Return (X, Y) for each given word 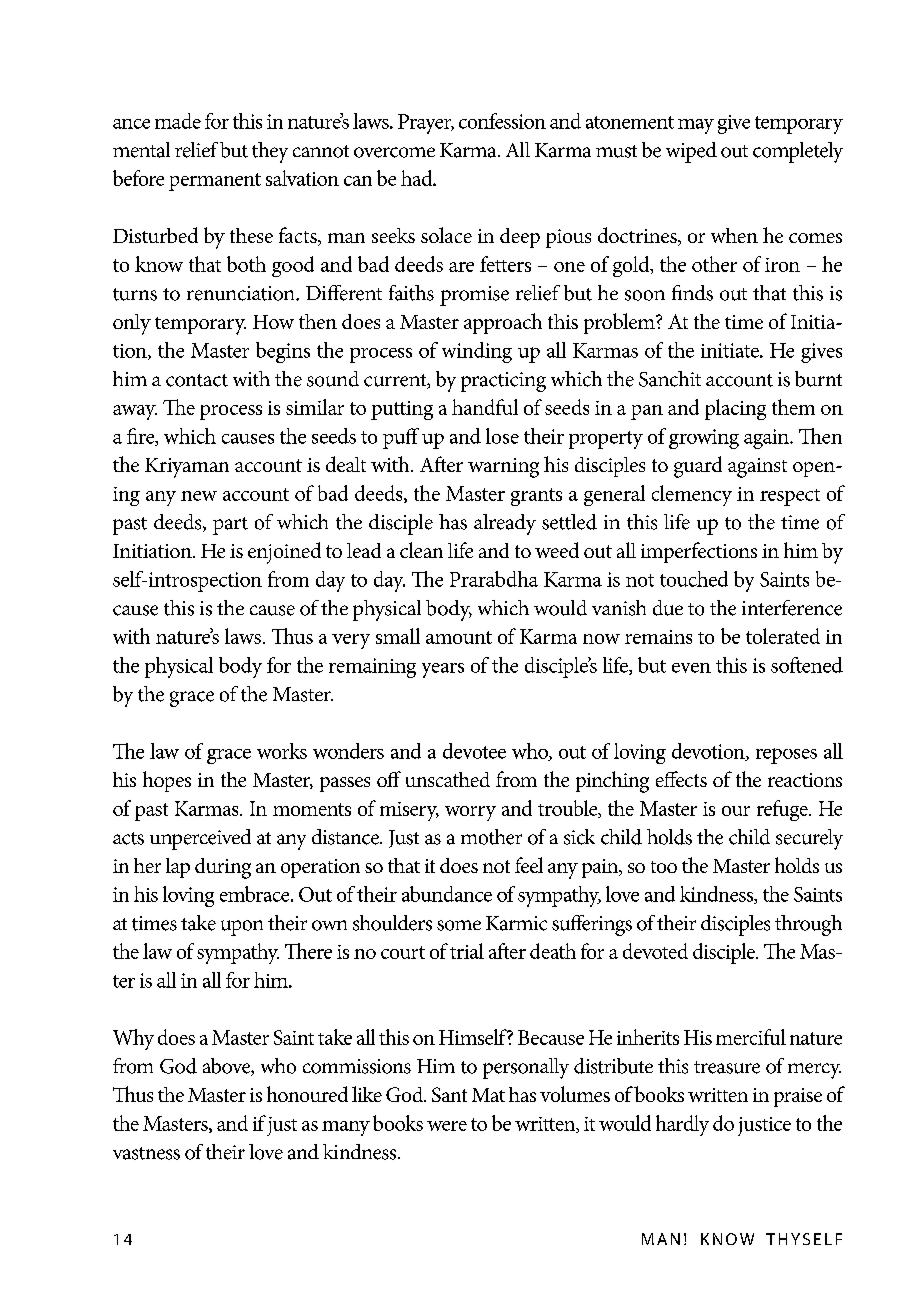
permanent (215, 182)
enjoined (284, 553)
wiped (691, 152)
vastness (146, 1153)
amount (459, 637)
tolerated (783, 636)
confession (502, 121)
